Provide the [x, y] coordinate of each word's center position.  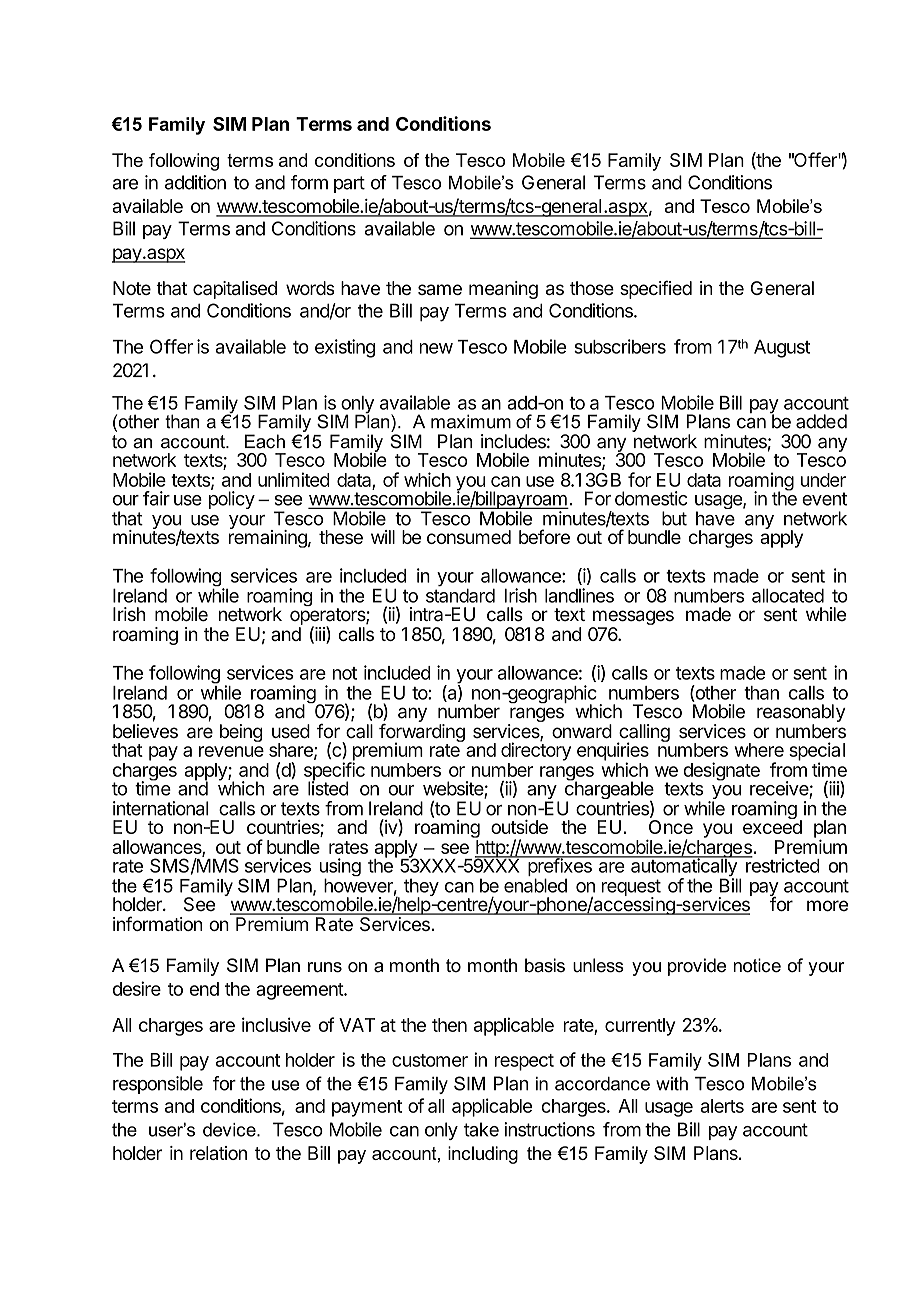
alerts [722, 1106]
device [230, 1130]
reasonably [801, 714]
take [481, 1129]
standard [460, 595]
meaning [503, 290]
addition [195, 182]
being [241, 733]
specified [656, 289]
